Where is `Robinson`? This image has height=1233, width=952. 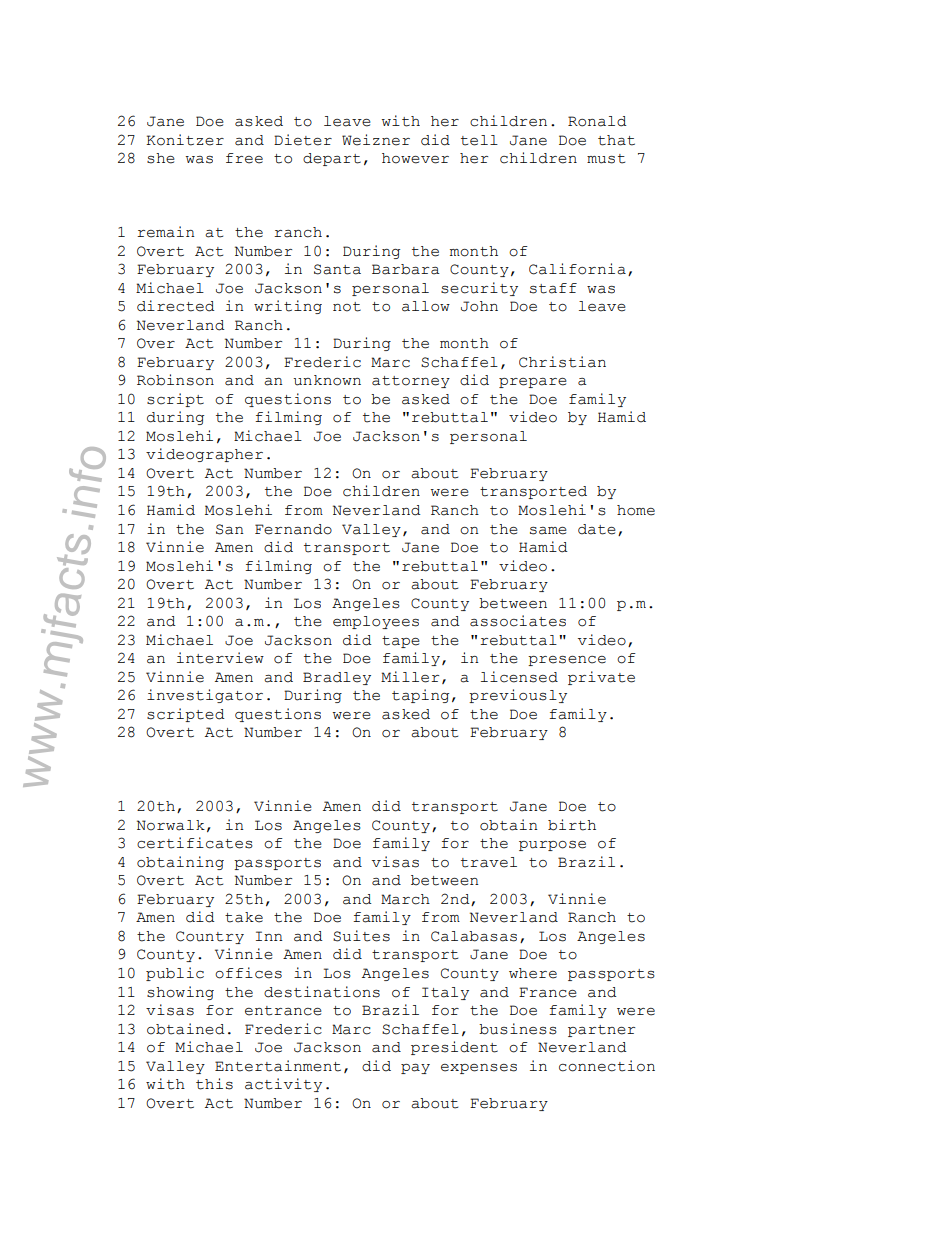 Robinson is located at coordinates (175, 380).
